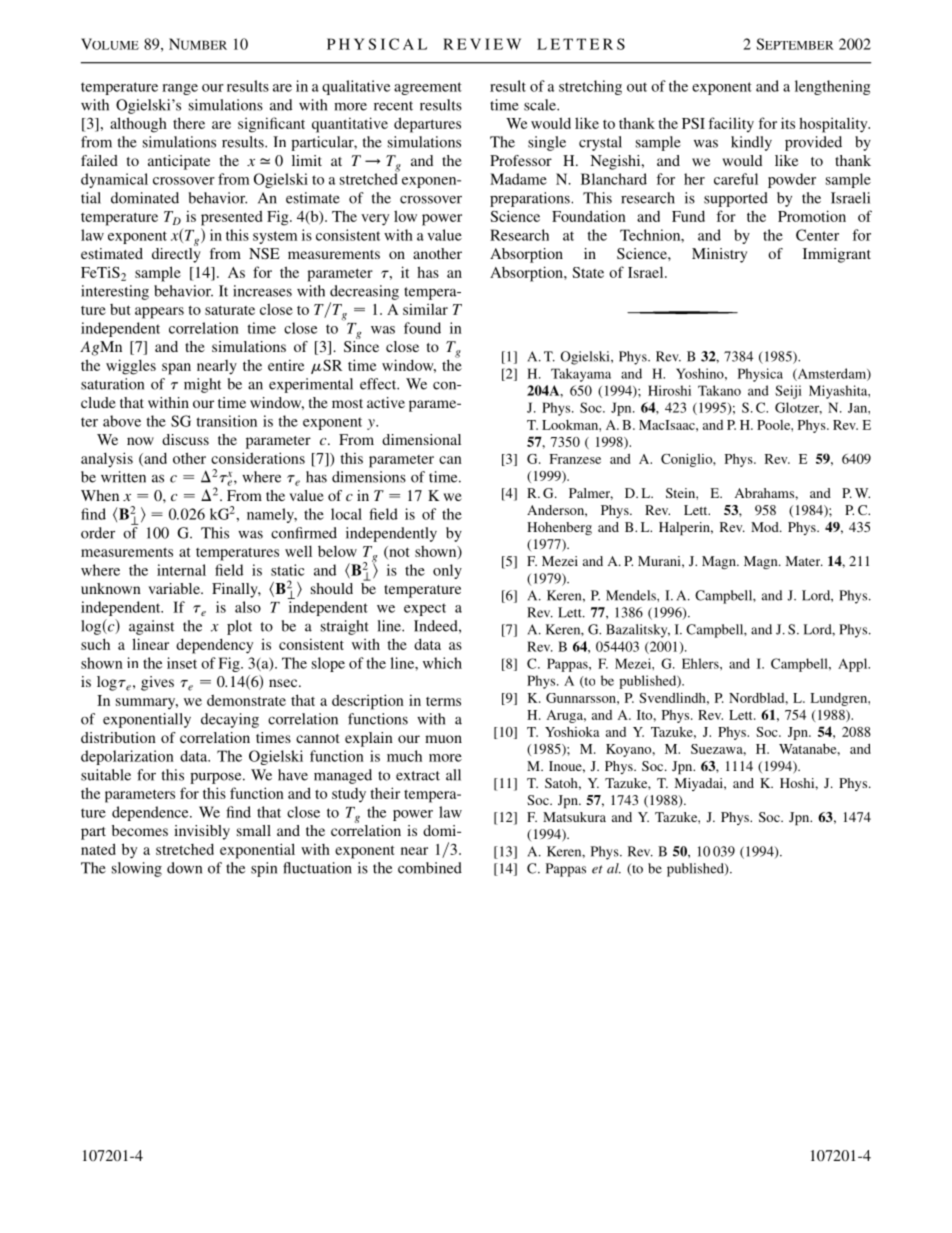 Image resolution: width=952 pixels, height=1233 pixels. Describe the element at coordinates (428, 88) in the document. I see `agreement` at that location.
